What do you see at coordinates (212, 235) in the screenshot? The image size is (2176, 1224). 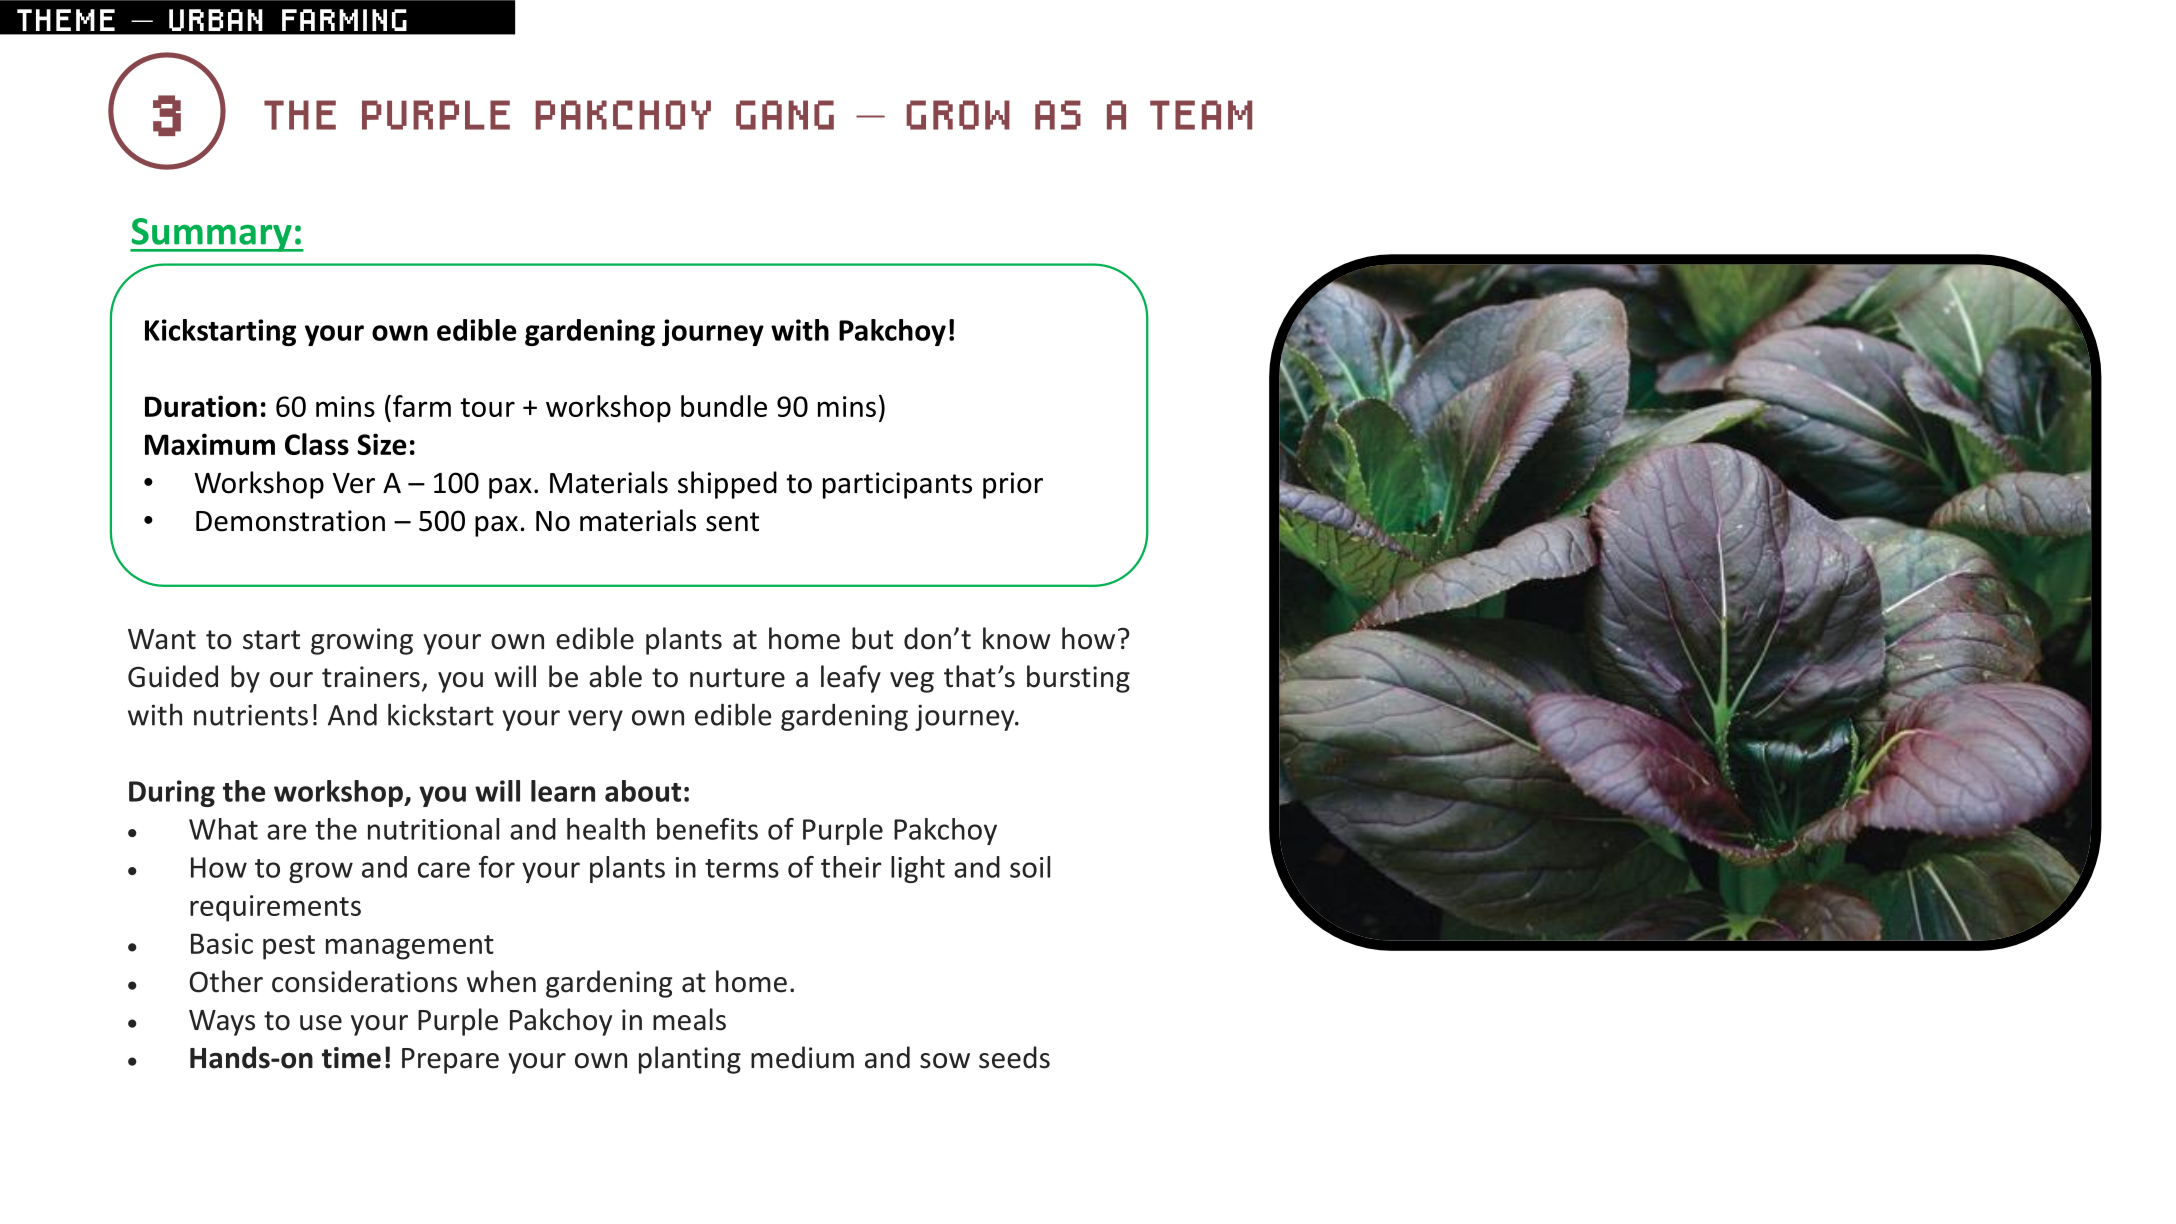 I see `Summary` at bounding box center [212, 235].
